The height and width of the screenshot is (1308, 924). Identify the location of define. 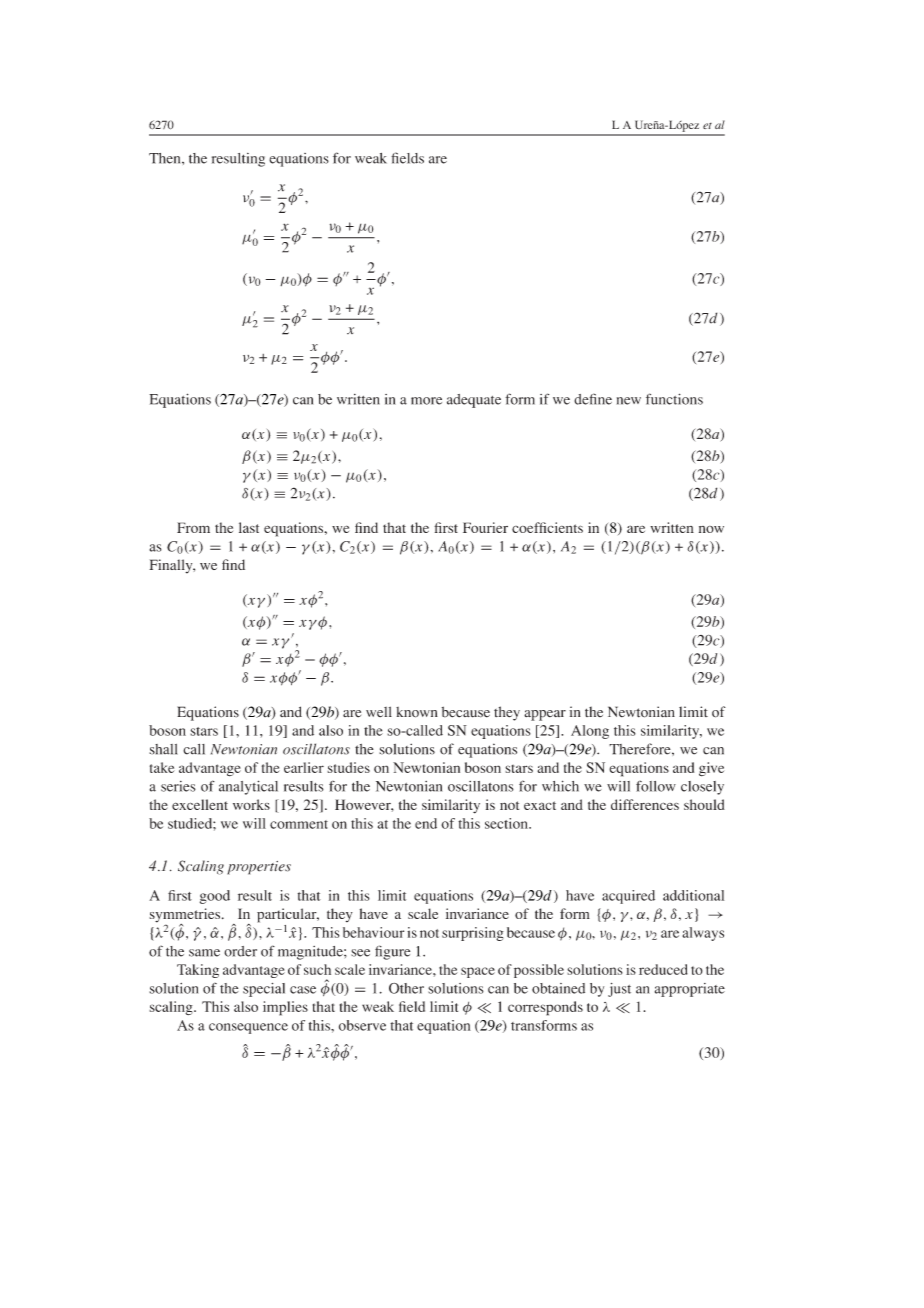
(593, 399).
